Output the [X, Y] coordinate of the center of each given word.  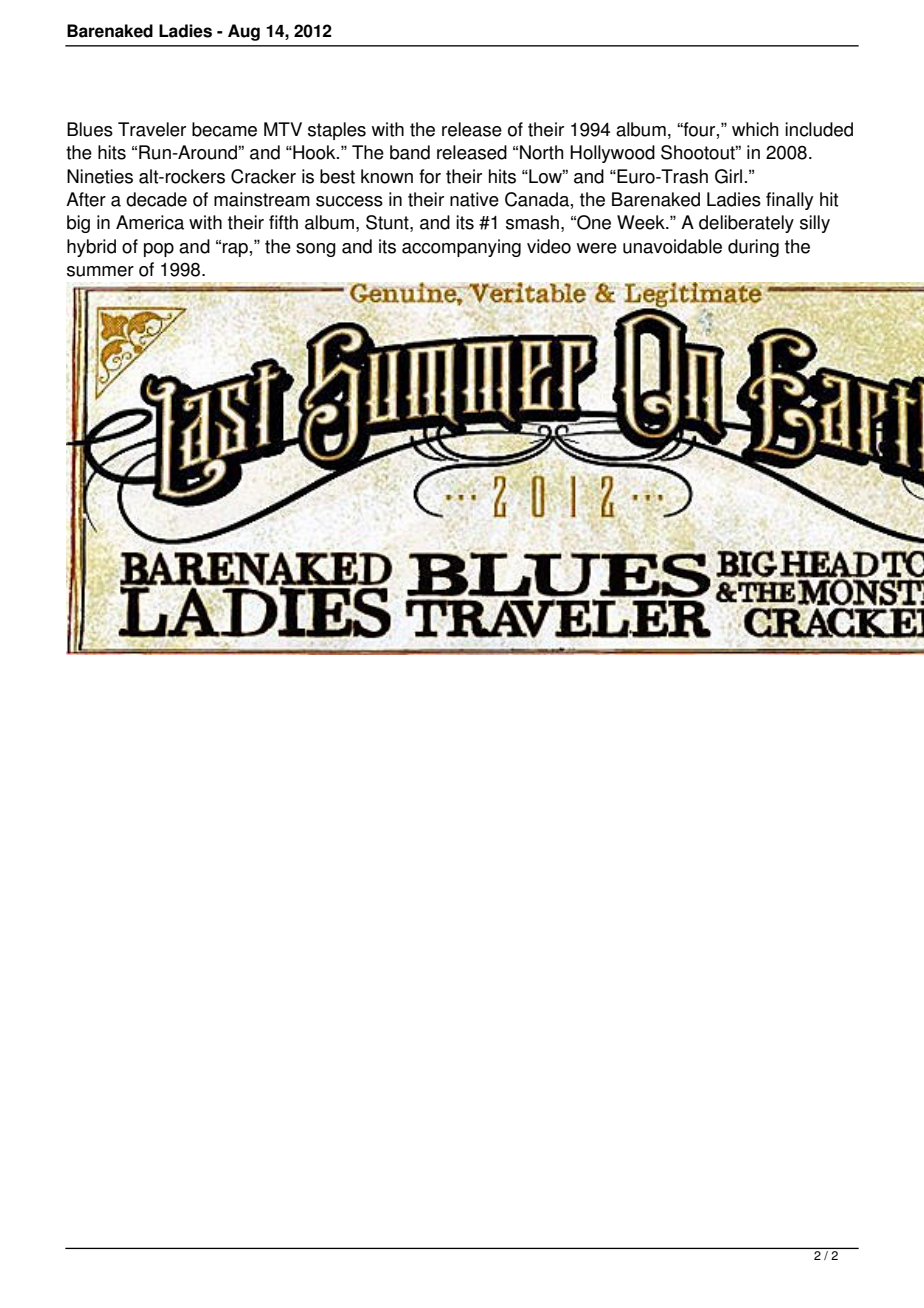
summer [100, 271]
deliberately [746, 224]
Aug [244, 32]
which [755, 129]
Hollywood [612, 154]
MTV [283, 129]
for [430, 176]
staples [337, 131]
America [150, 222]
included [819, 129]
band [410, 152]
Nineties [100, 176]
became [224, 129]
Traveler [152, 129]
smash [532, 222]
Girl [728, 176]
